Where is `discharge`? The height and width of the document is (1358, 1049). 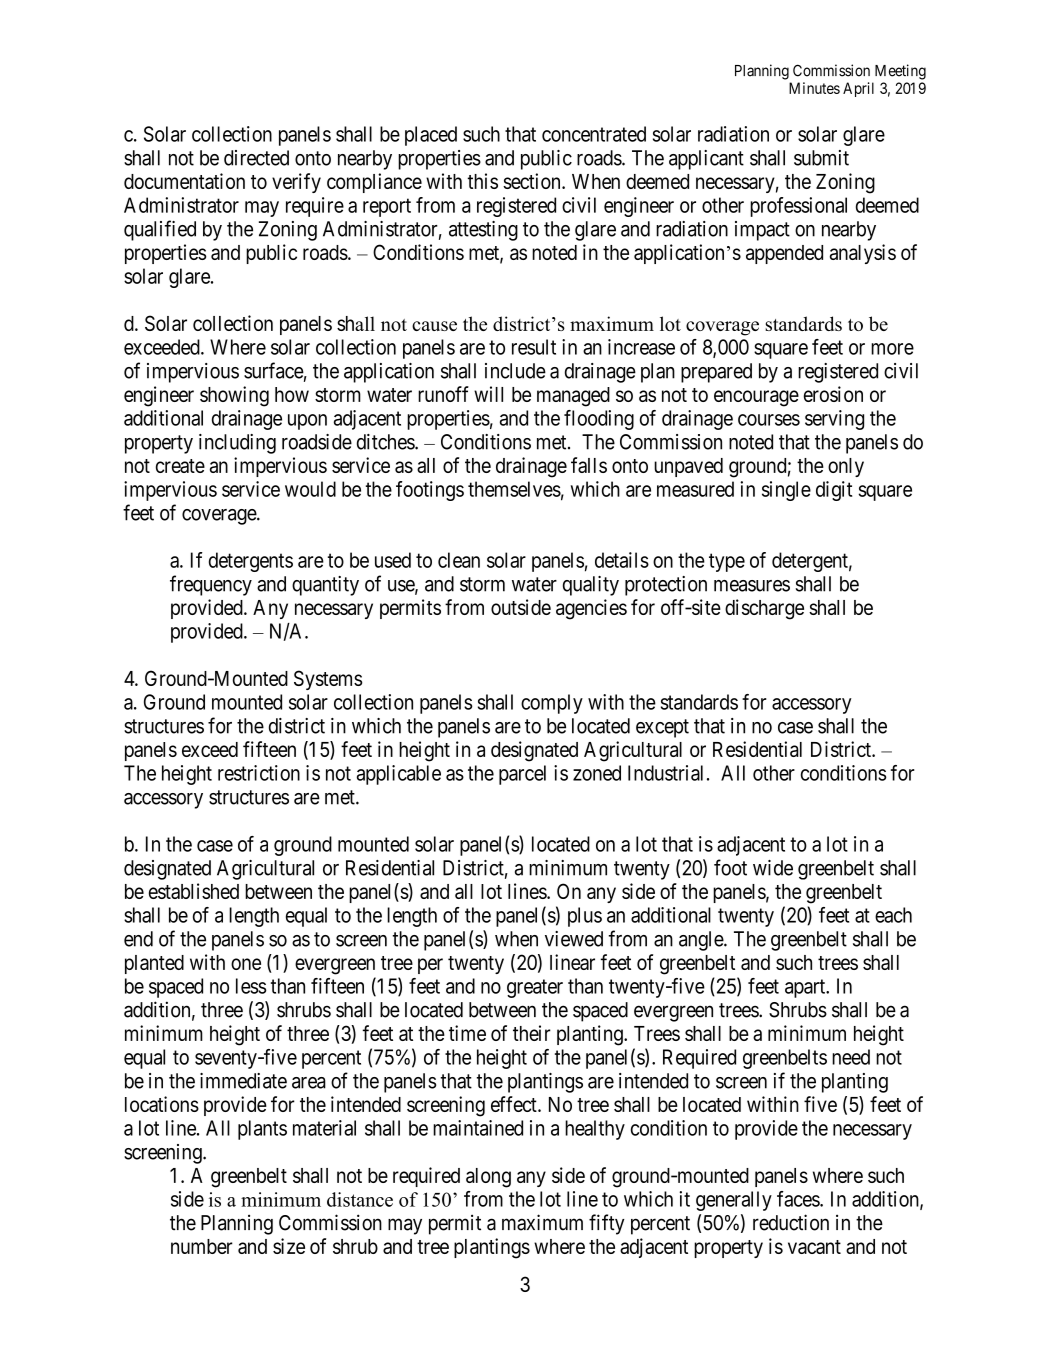
discharge is located at coordinates (764, 609).
